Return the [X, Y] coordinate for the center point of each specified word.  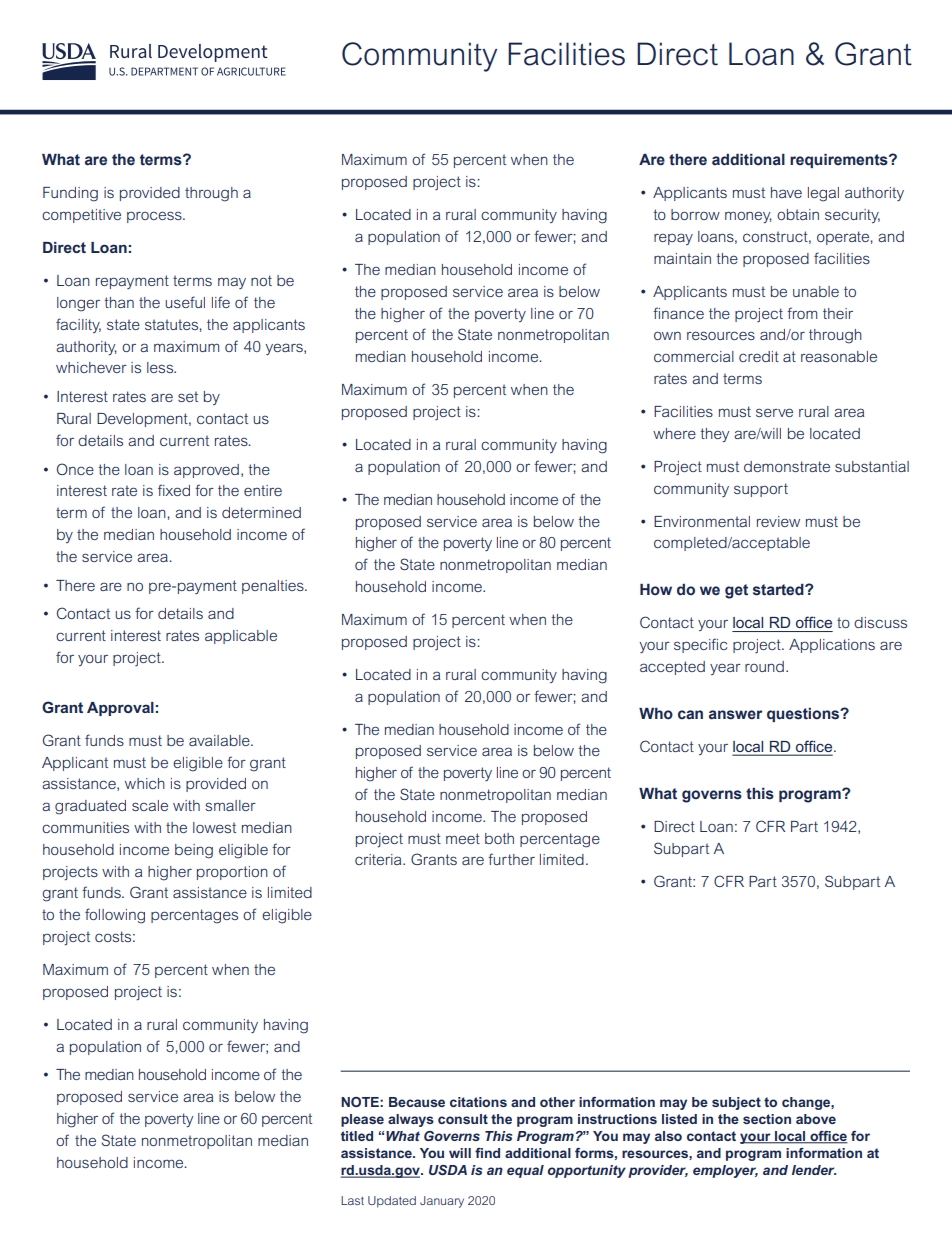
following [115, 916]
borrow [695, 214]
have [786, 192]
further [511, 859]
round [764, 666]
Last [352, 1200]
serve [774, 412]
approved [206, 471]
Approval [120, 709]
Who [656, 714]
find [487, 1153]
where [674, 433]
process [155, 217]
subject [736, 1103]
